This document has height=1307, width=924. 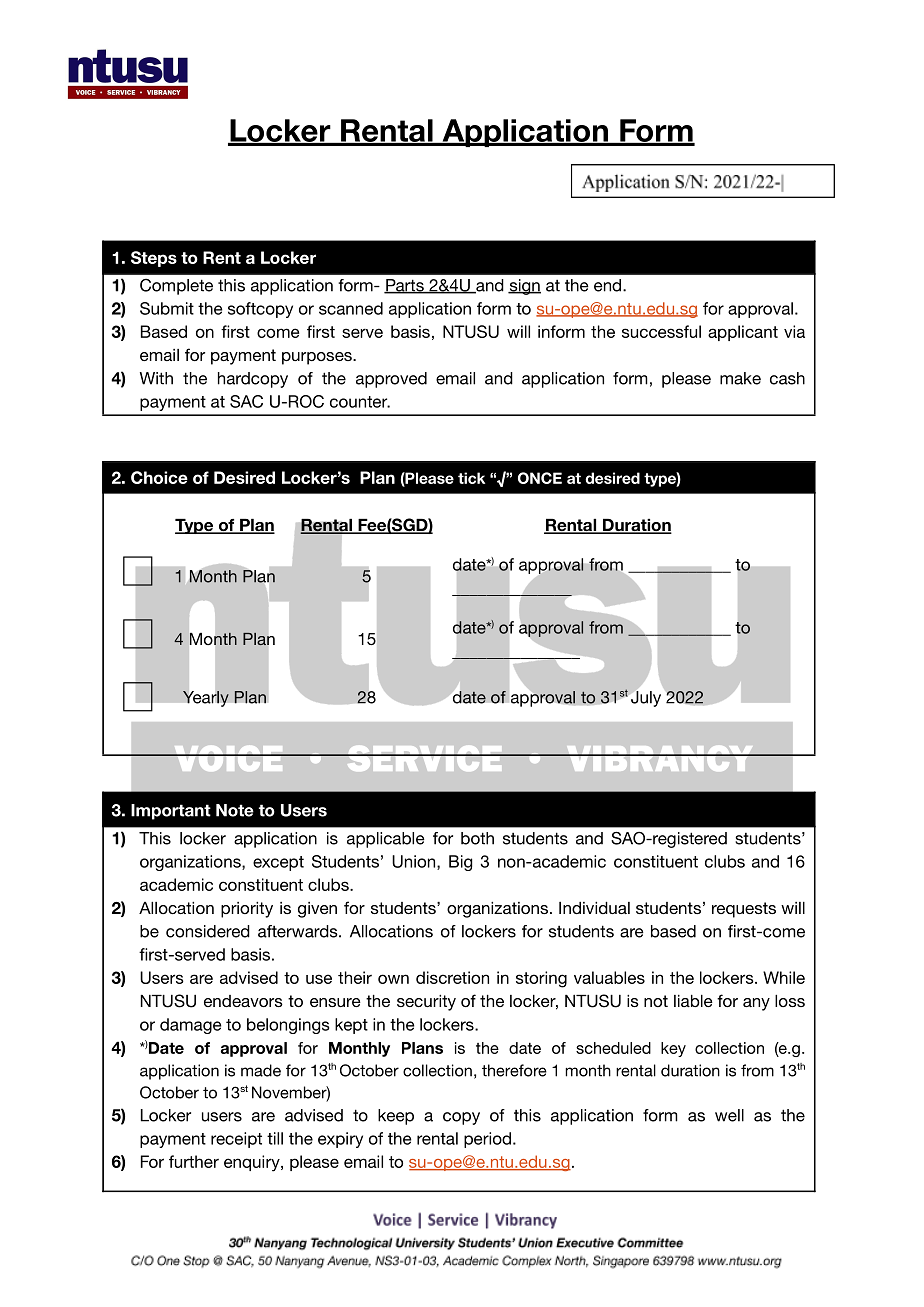 What do you see at coordinates (487, 1140) in the document?
I see `period` at bounding box center [487, 1140].
